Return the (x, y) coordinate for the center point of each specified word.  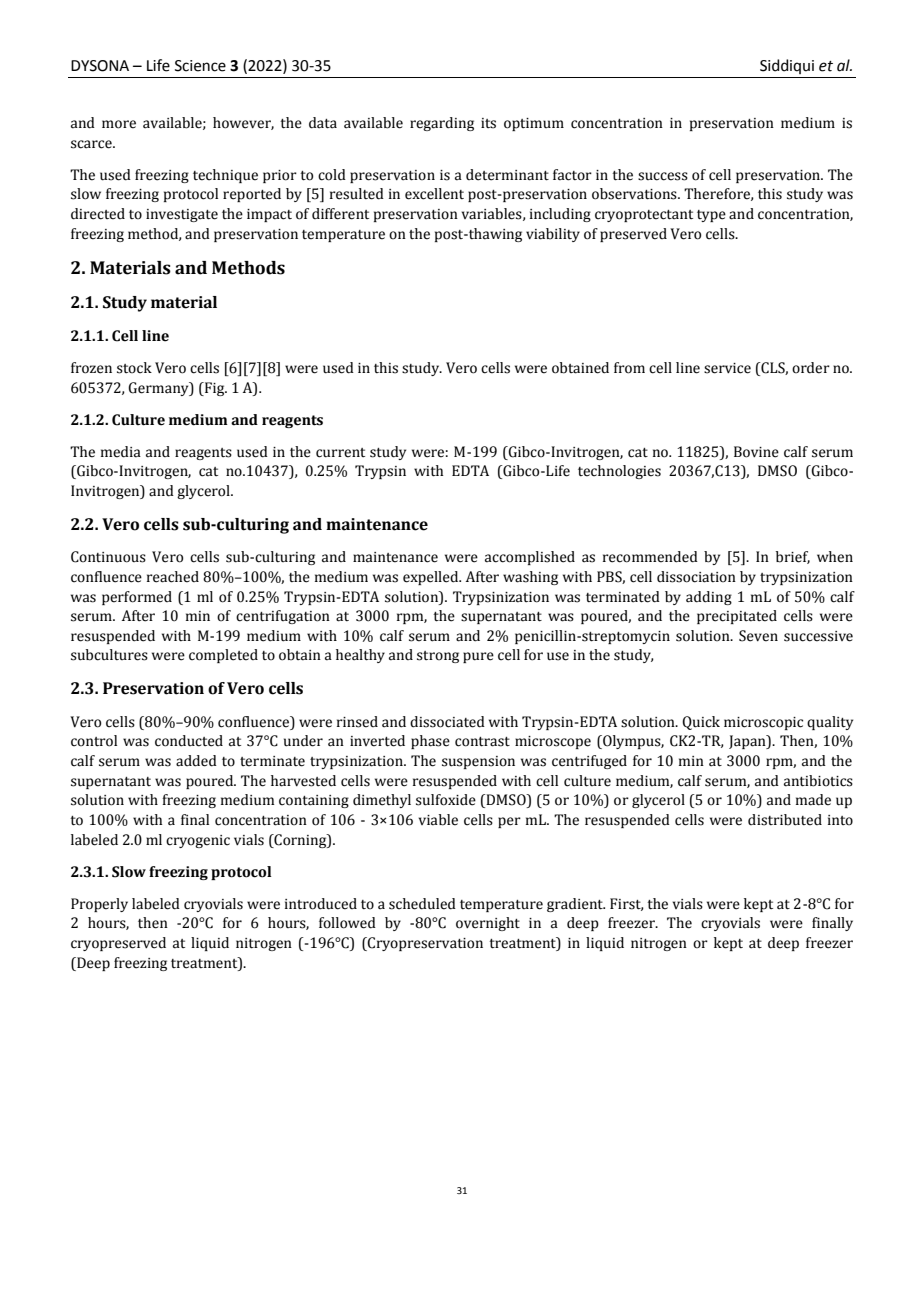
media (121, 452)
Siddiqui (787, 66)
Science (200, 66)
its (488, 123)
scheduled (422, 904)
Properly (99, 905)
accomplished (530, 558)
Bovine (756, 452)
